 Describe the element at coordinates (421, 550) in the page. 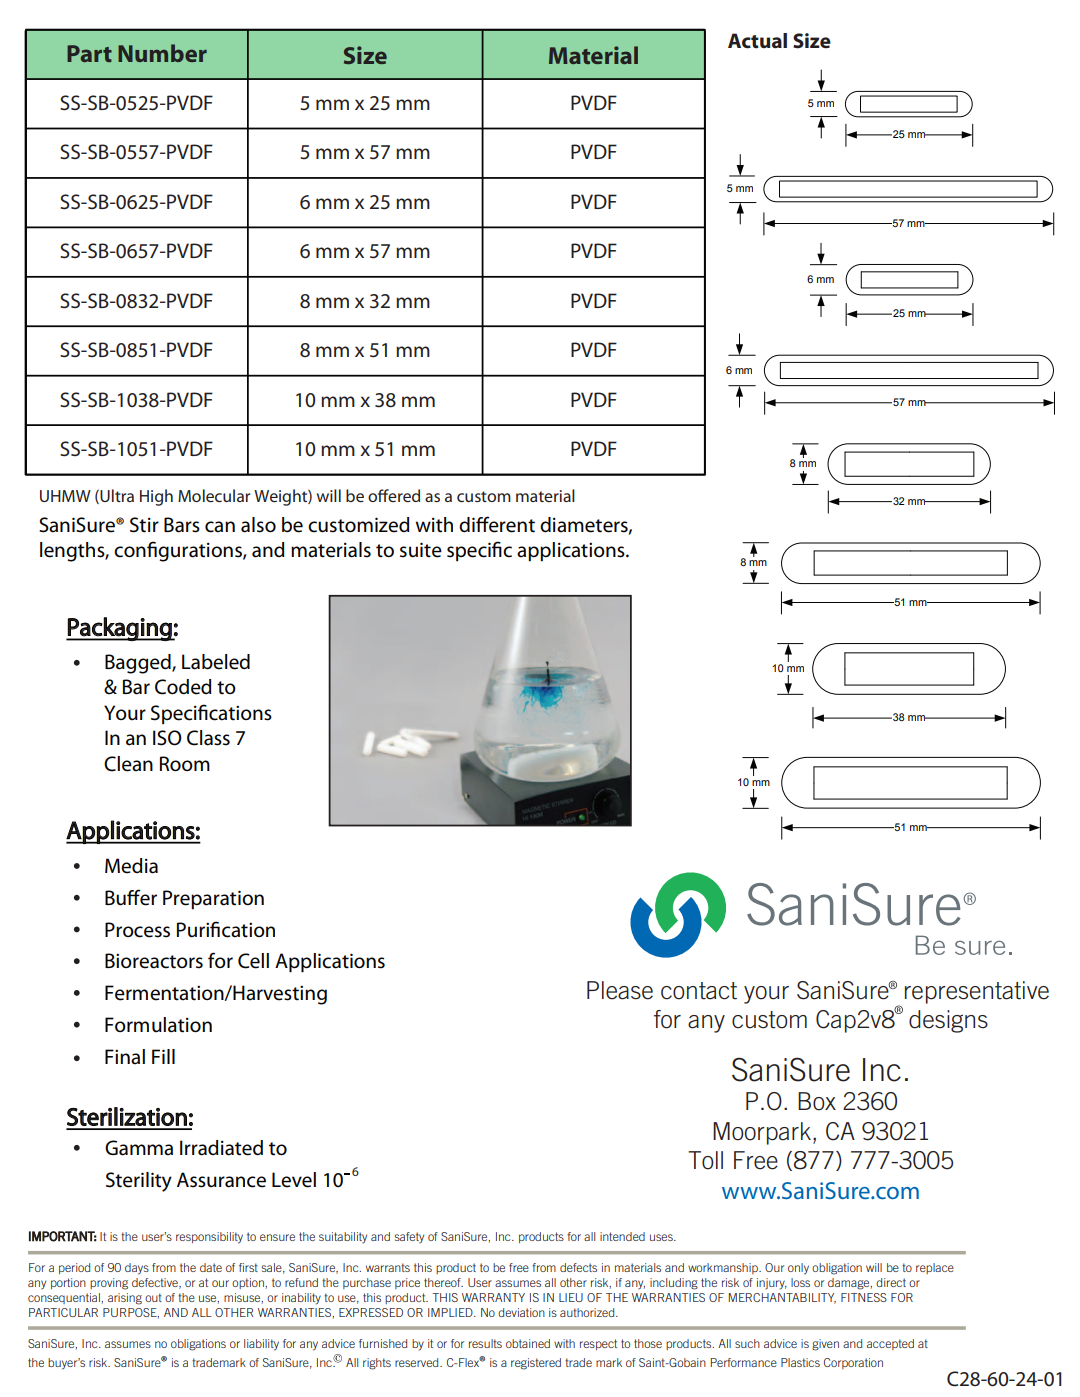

I see `suite` at that location.
